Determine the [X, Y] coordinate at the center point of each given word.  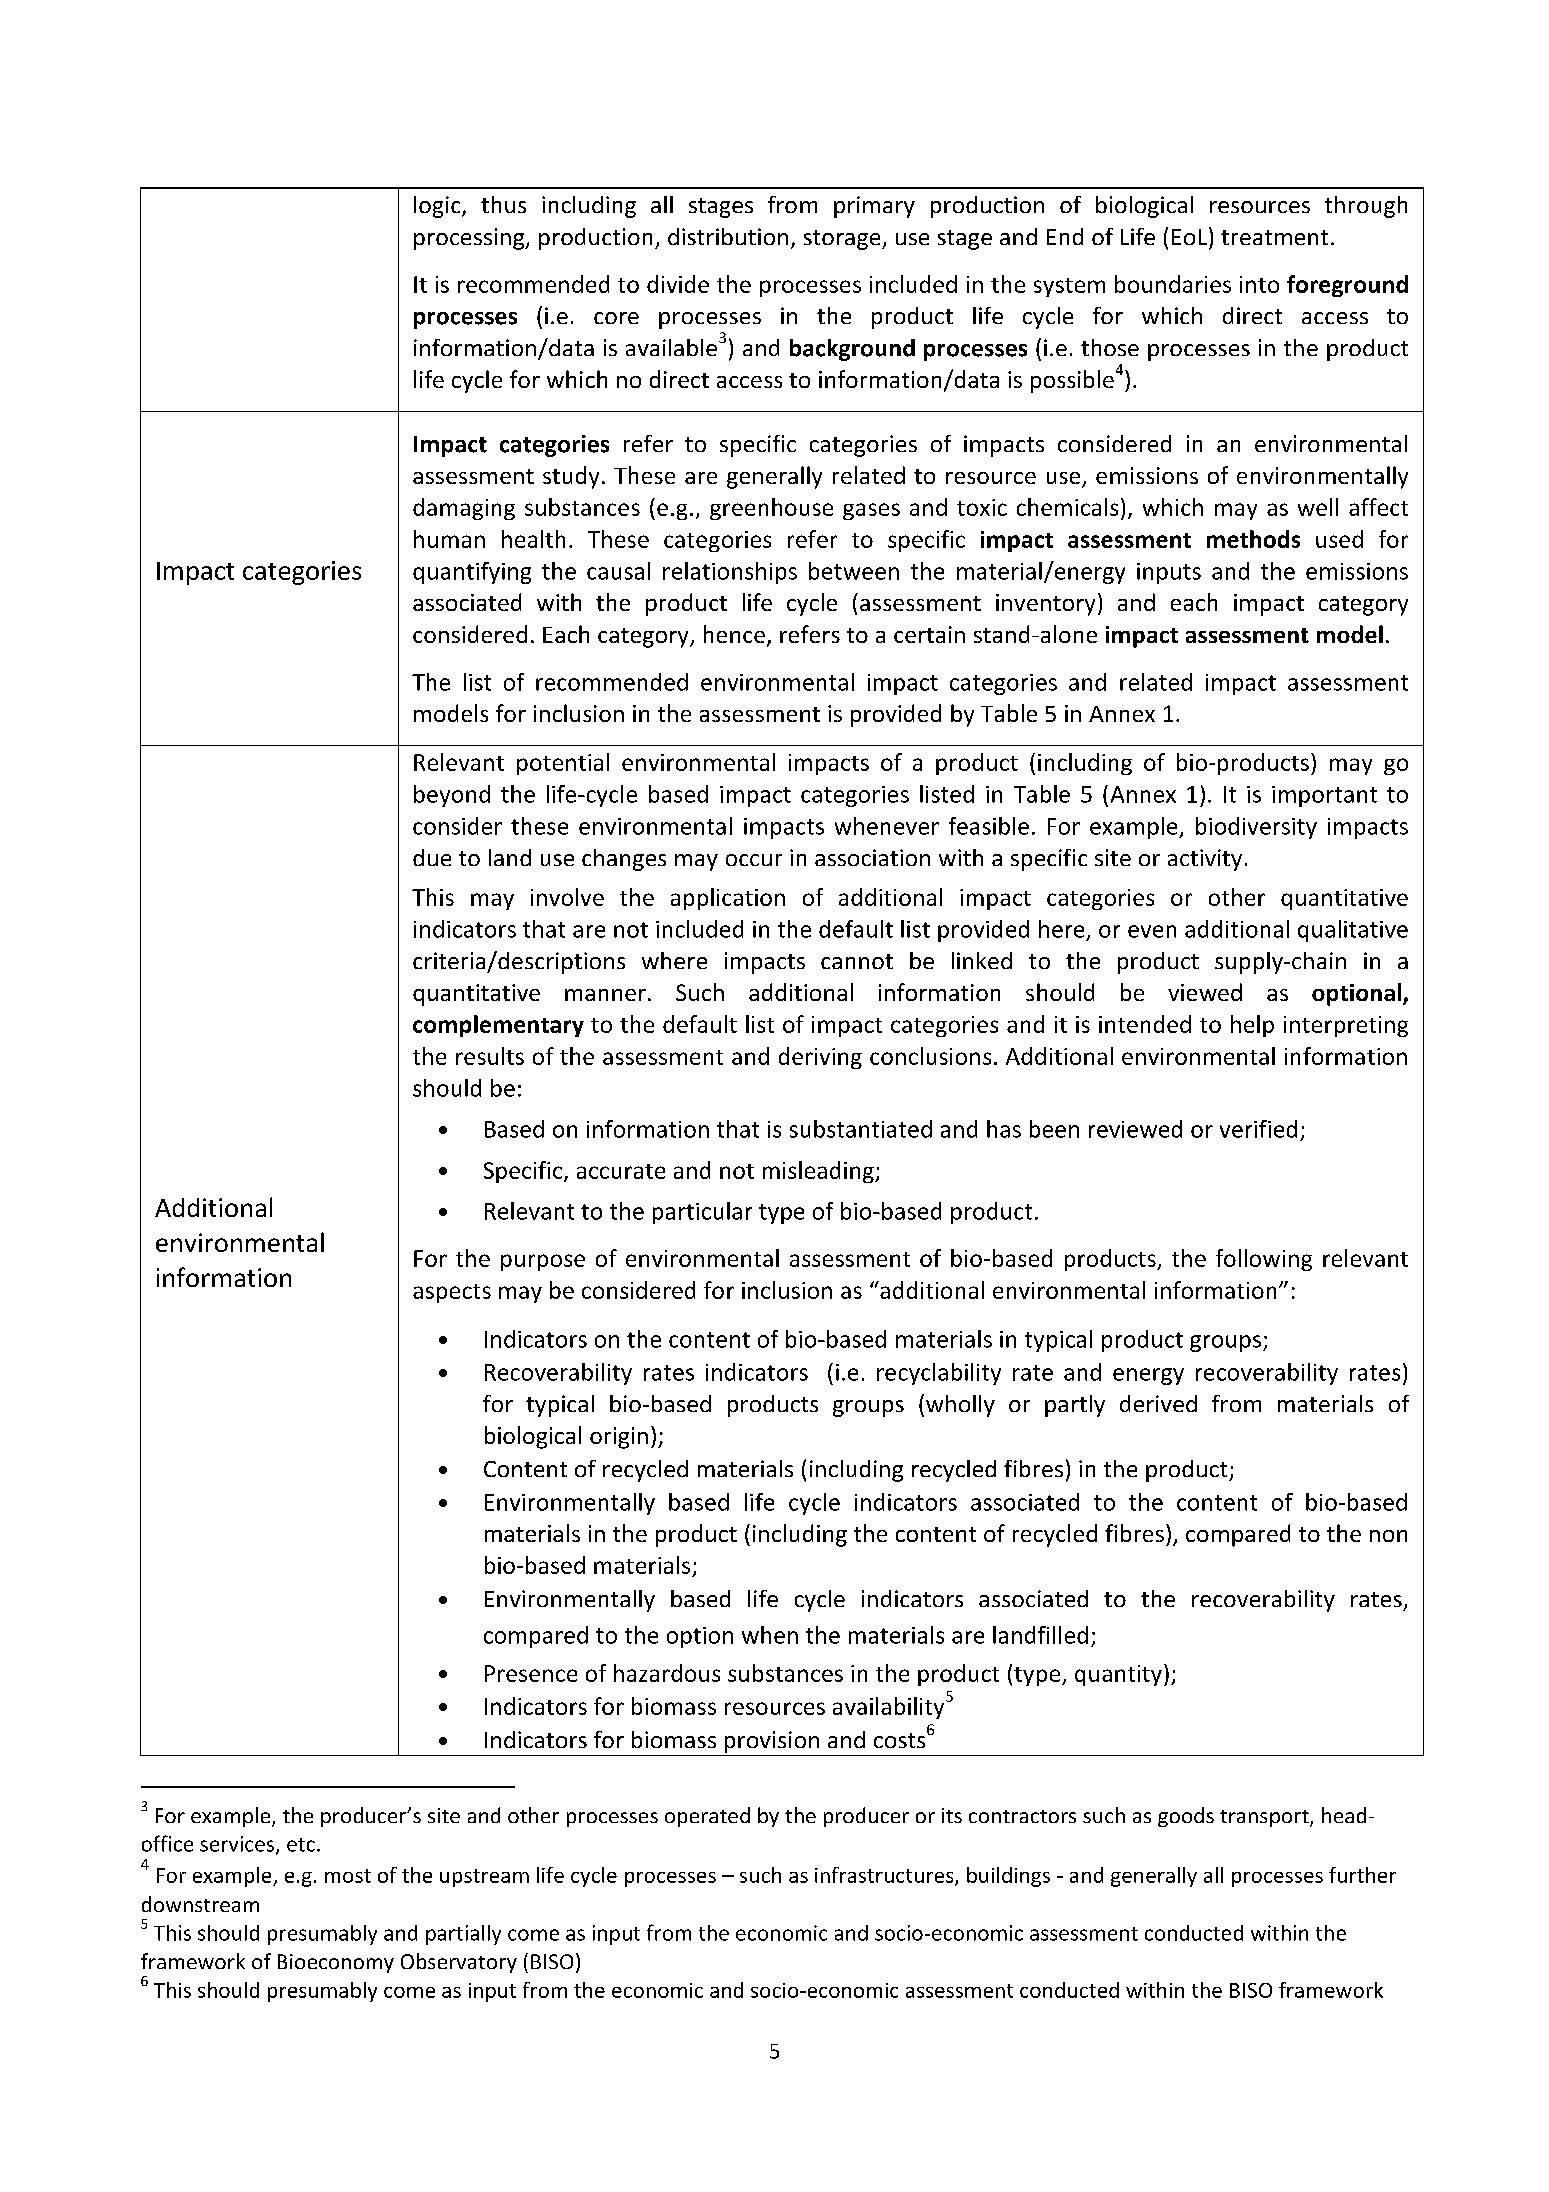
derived [1158, 1403]
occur [754, 860]
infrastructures [885, 1876]
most [348, 1876]
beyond [452, 796]
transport [1265, 1818]
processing [470, 239]
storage [843, 240]
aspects [452, 1293]
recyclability [939, 1374]
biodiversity [1256, 828]
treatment [1274, 237]
